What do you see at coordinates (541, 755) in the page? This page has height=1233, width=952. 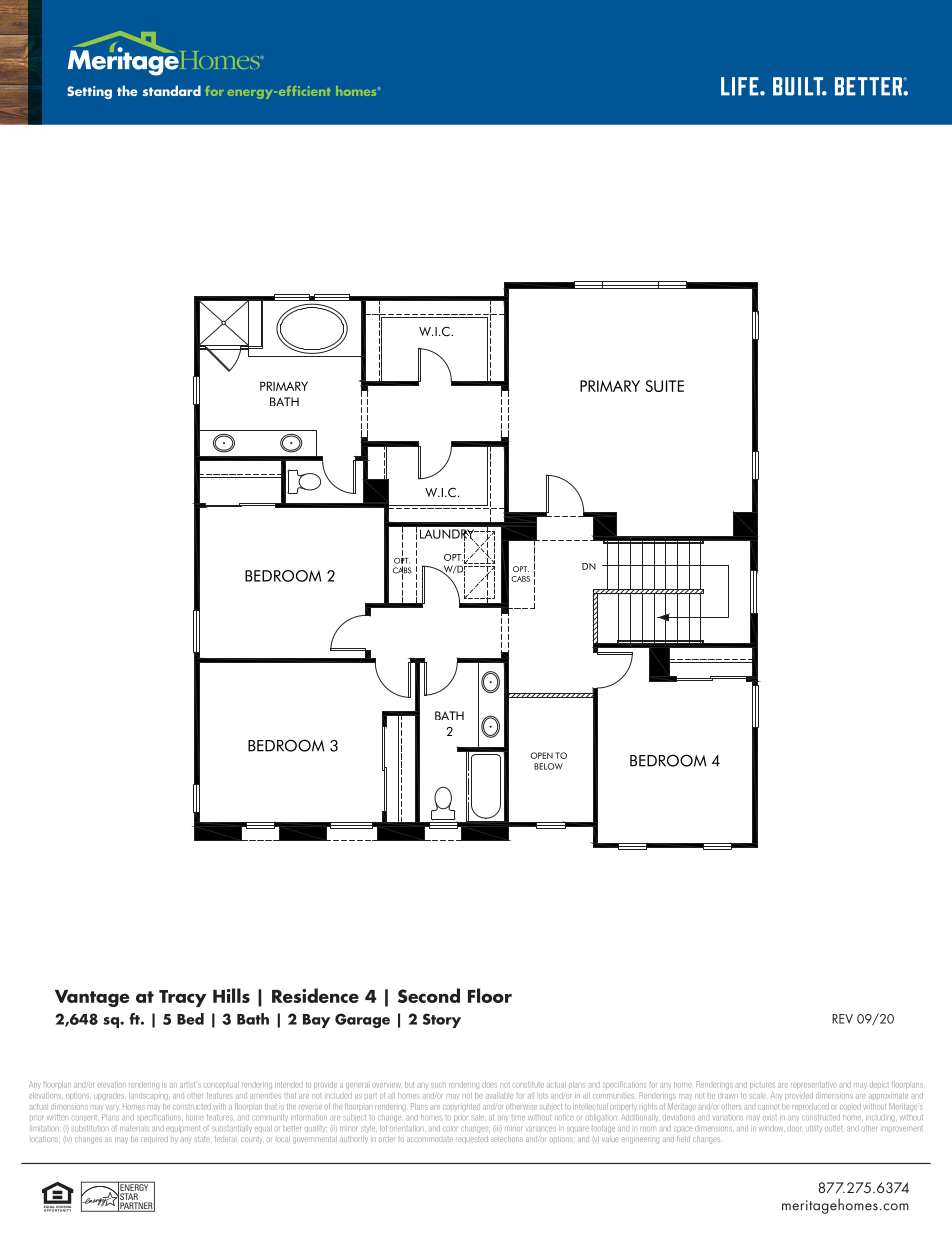 I see `OPEN` at bounding box center [541, 755].
